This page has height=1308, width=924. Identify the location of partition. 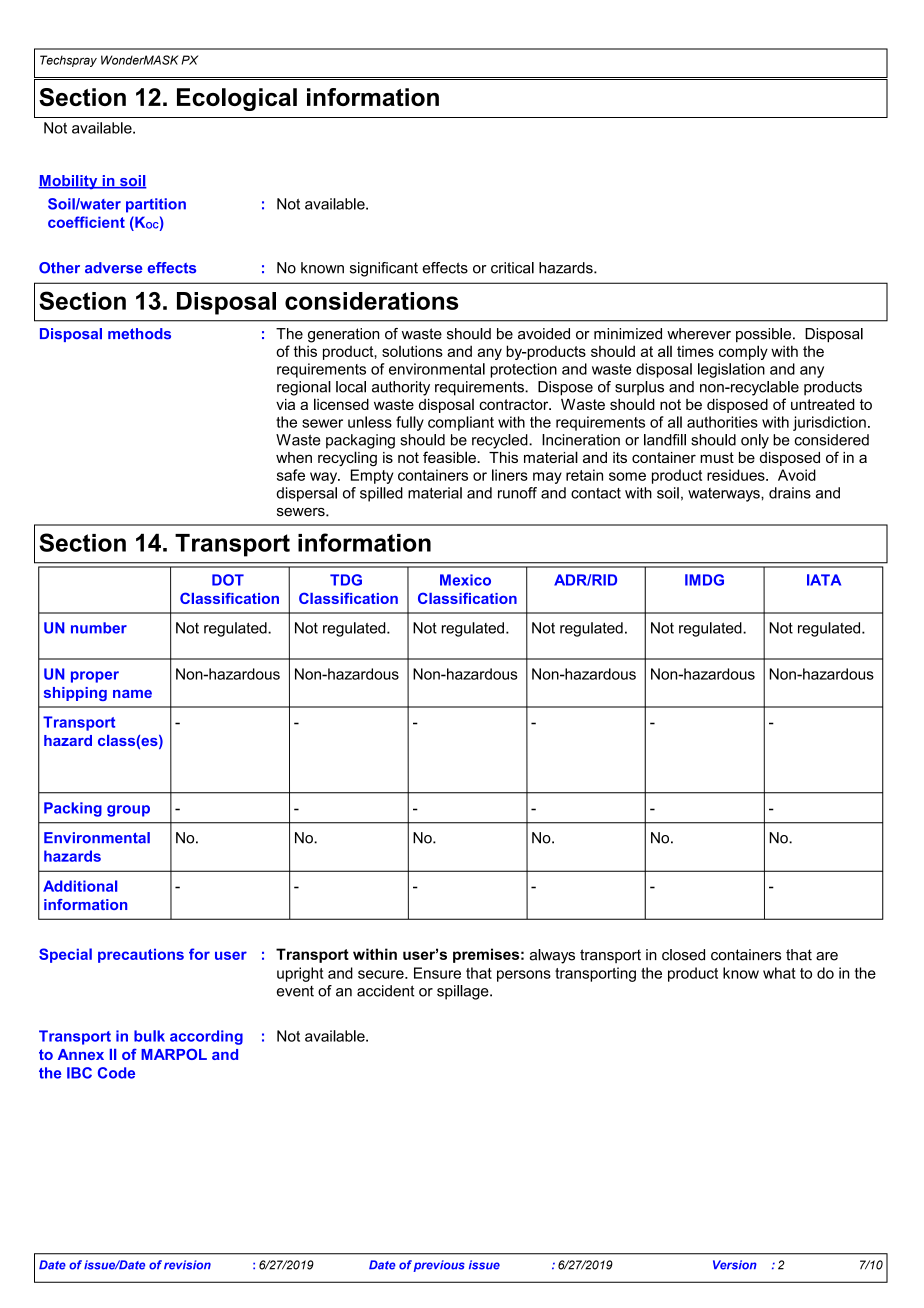
(156, 205).
